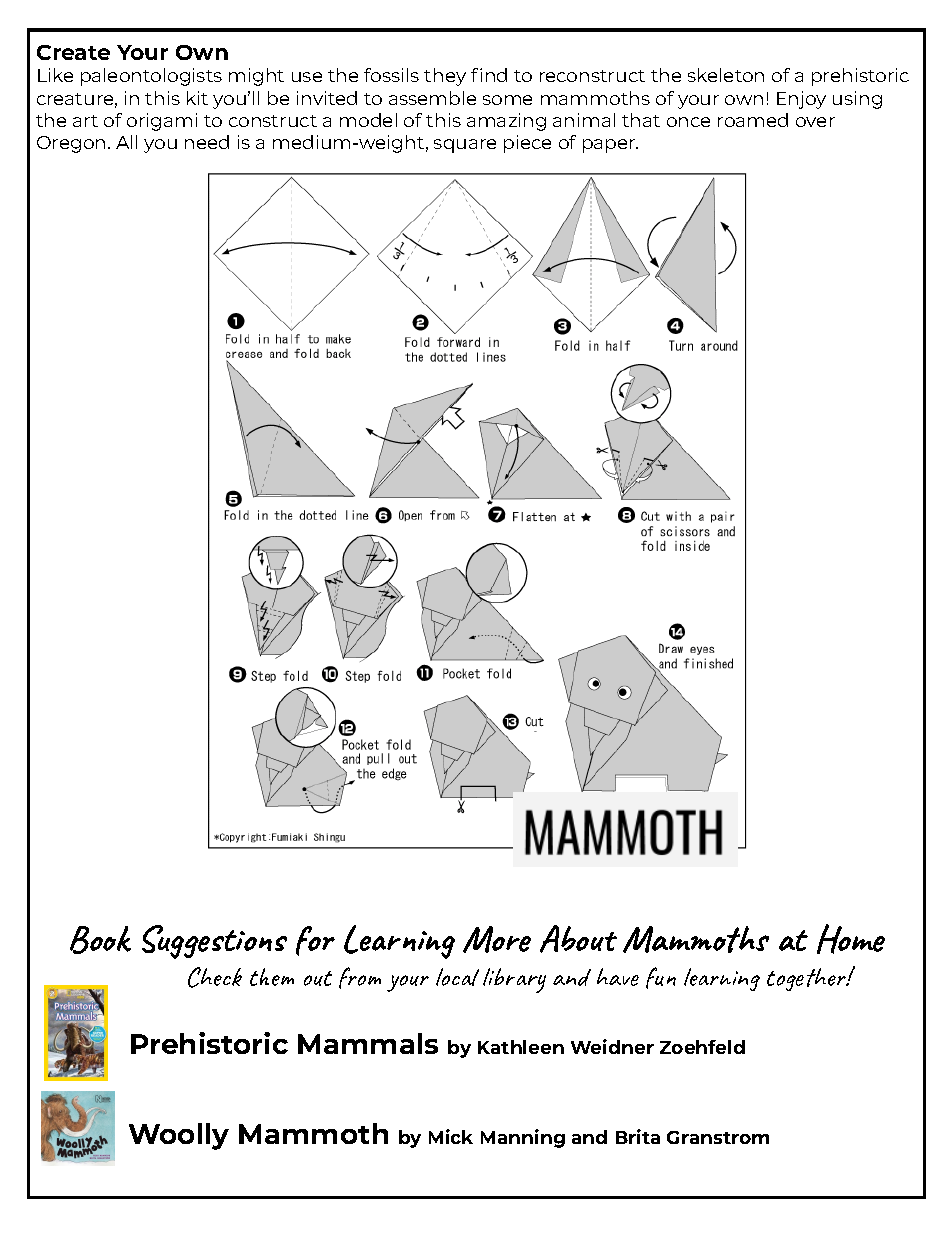 The height and width of the screenshot is (1233, 952). What do you see at coordinates (726, 75) in the screenshot?
I see `skeleton` at bounding box center [726, 75].
